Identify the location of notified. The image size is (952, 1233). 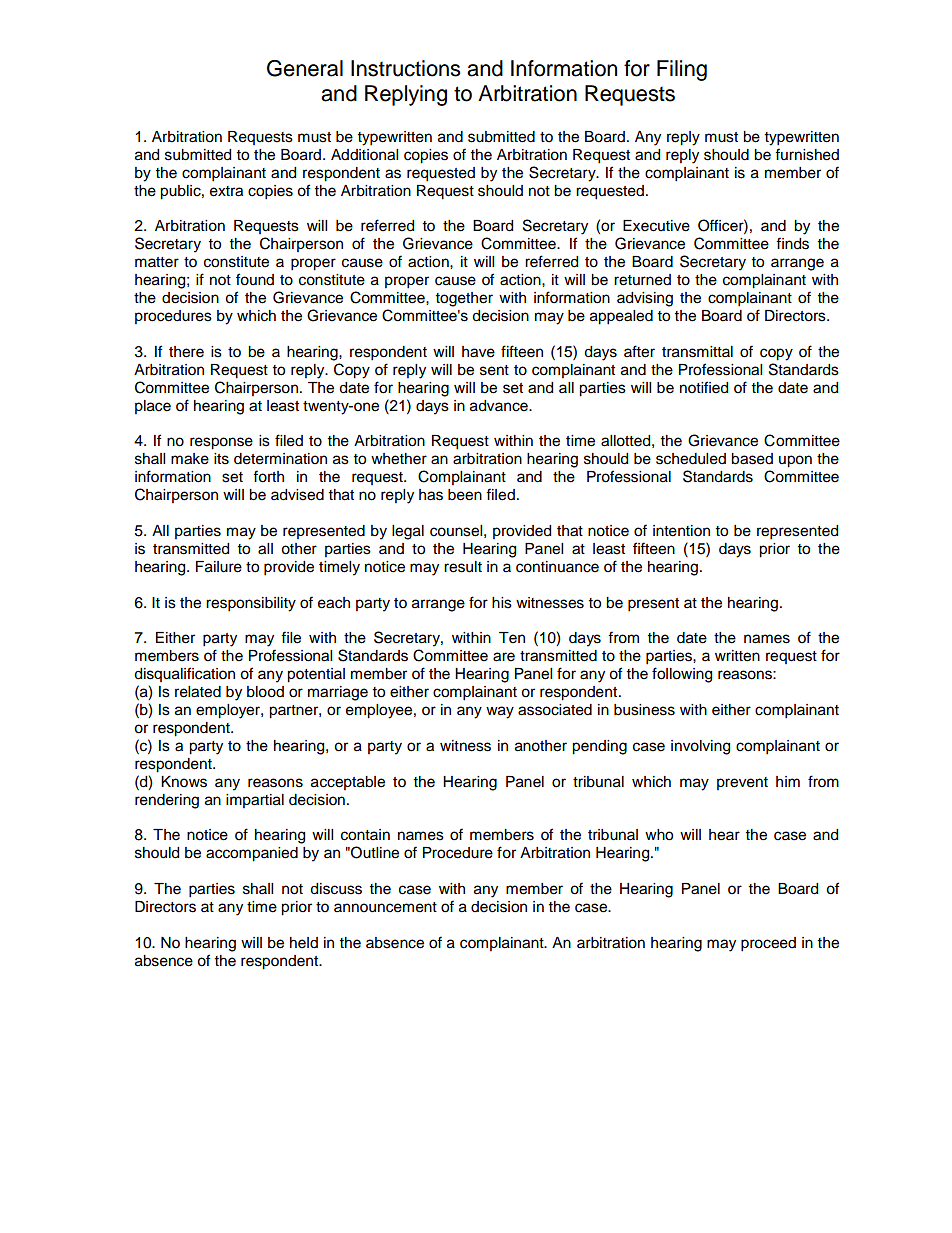
(704, 387).
